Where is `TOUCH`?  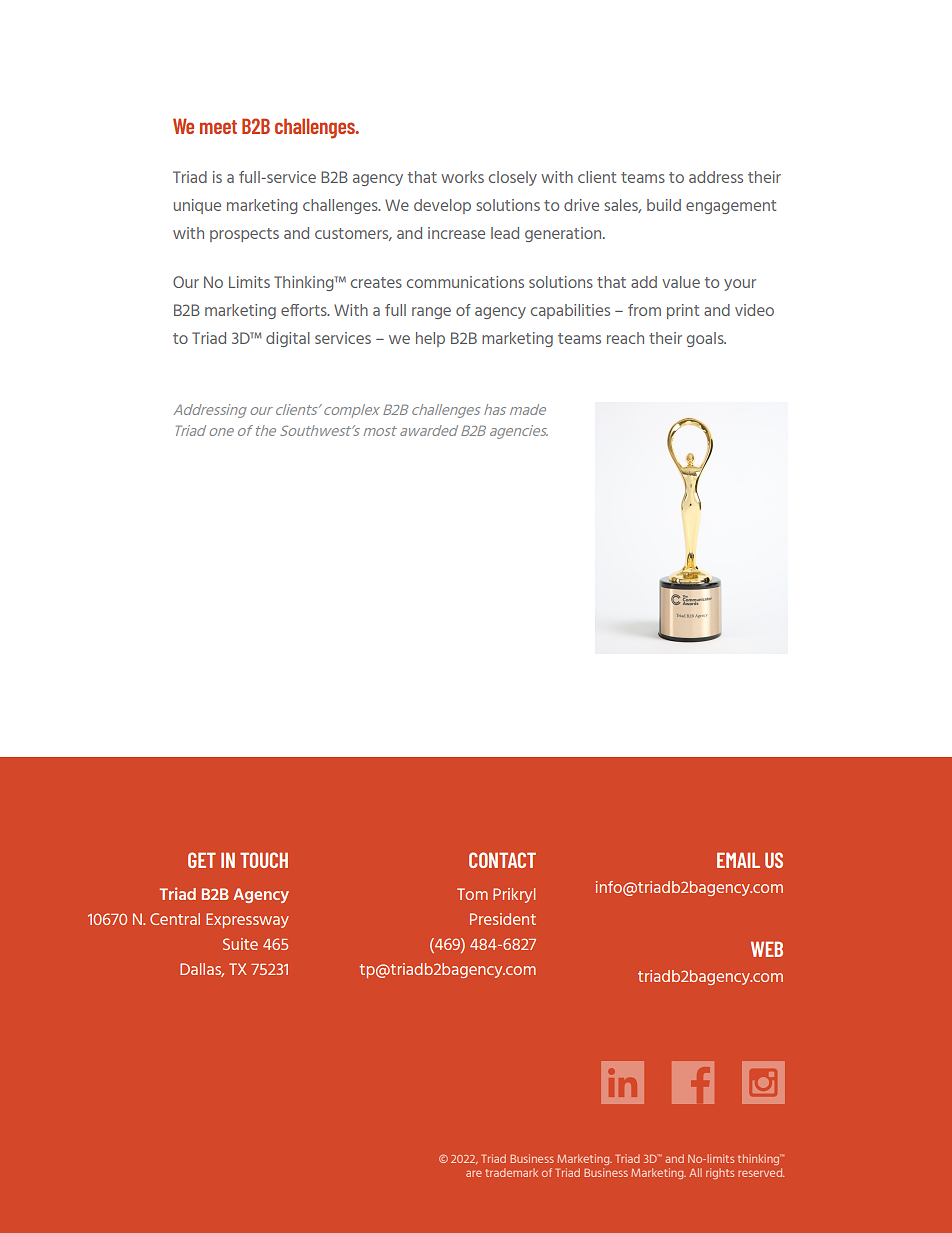 TOUCH is located at coordinates (264, 860).
